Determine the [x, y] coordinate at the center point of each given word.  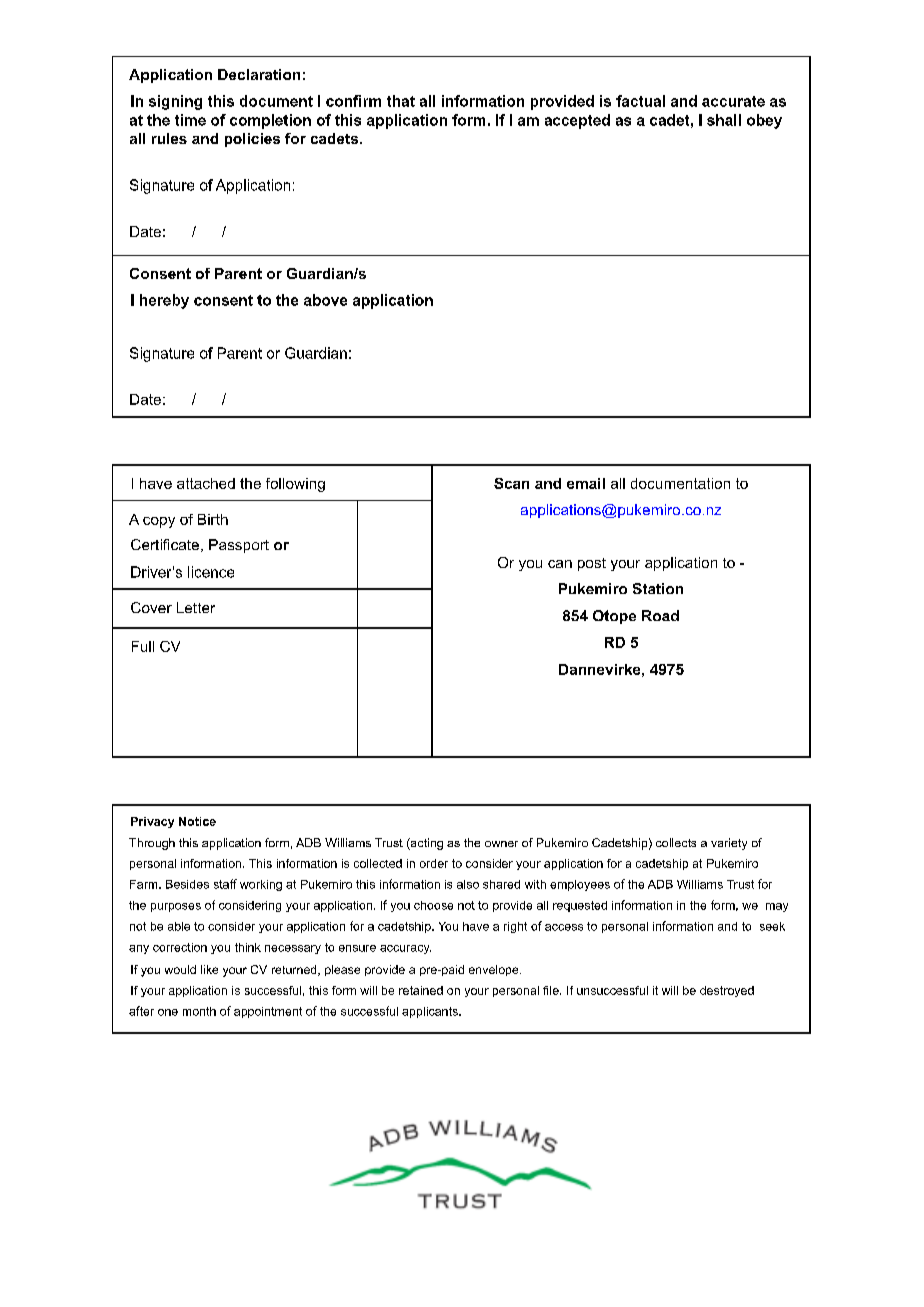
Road [660, 615]
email [586, 483]
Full [143, 646]
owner [501, 844]
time [190, 120]
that [401, 101]
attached [206, 483]
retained [421, 990]
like [209, 969]
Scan [511, 483]
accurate [733, 101]
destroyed [727, 991]
